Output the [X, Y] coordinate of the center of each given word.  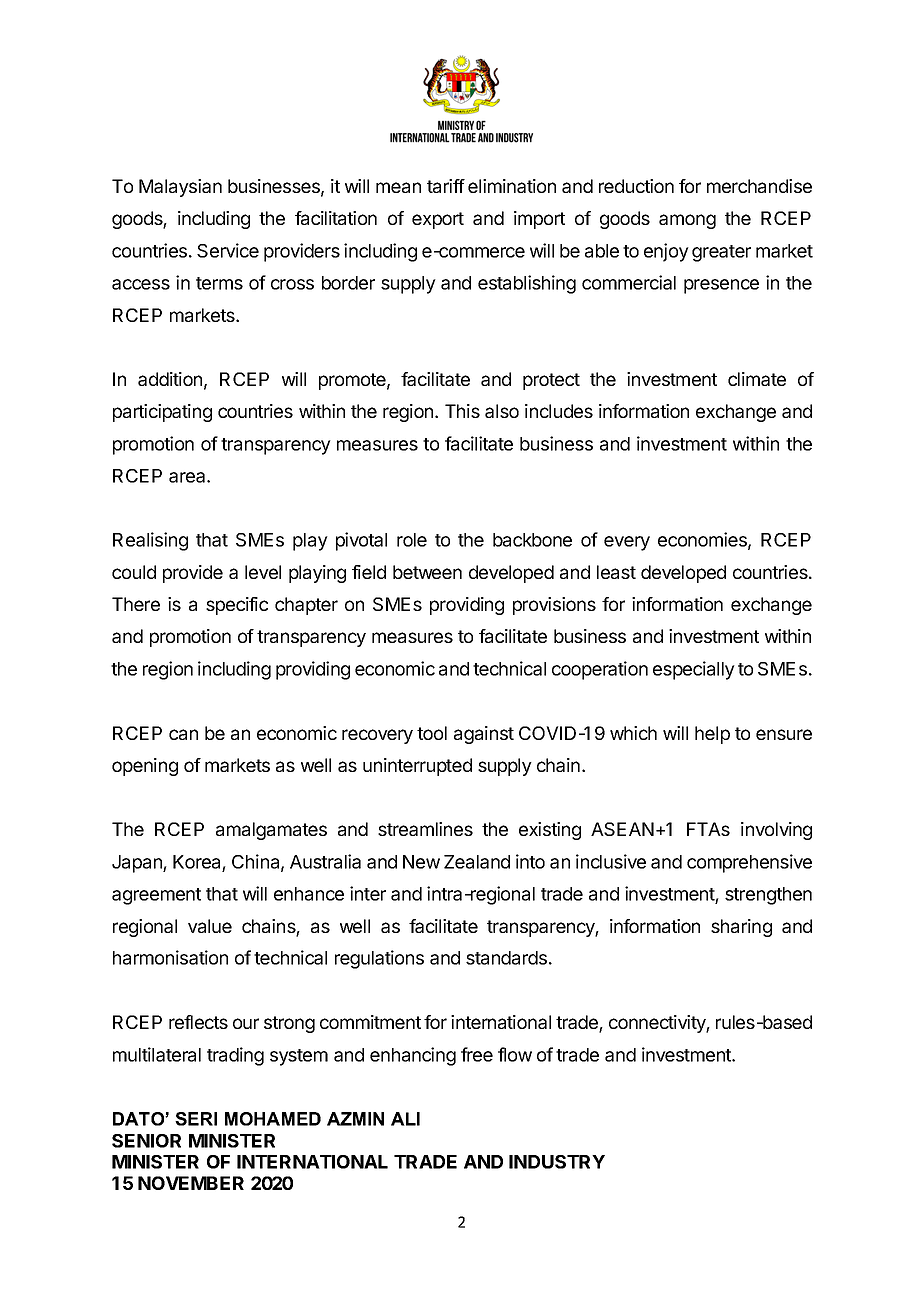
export [438, 220]
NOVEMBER [191, 1183]
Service [228, 250]
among [687, 221]
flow [515, 1054]
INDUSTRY [557, 1162]
